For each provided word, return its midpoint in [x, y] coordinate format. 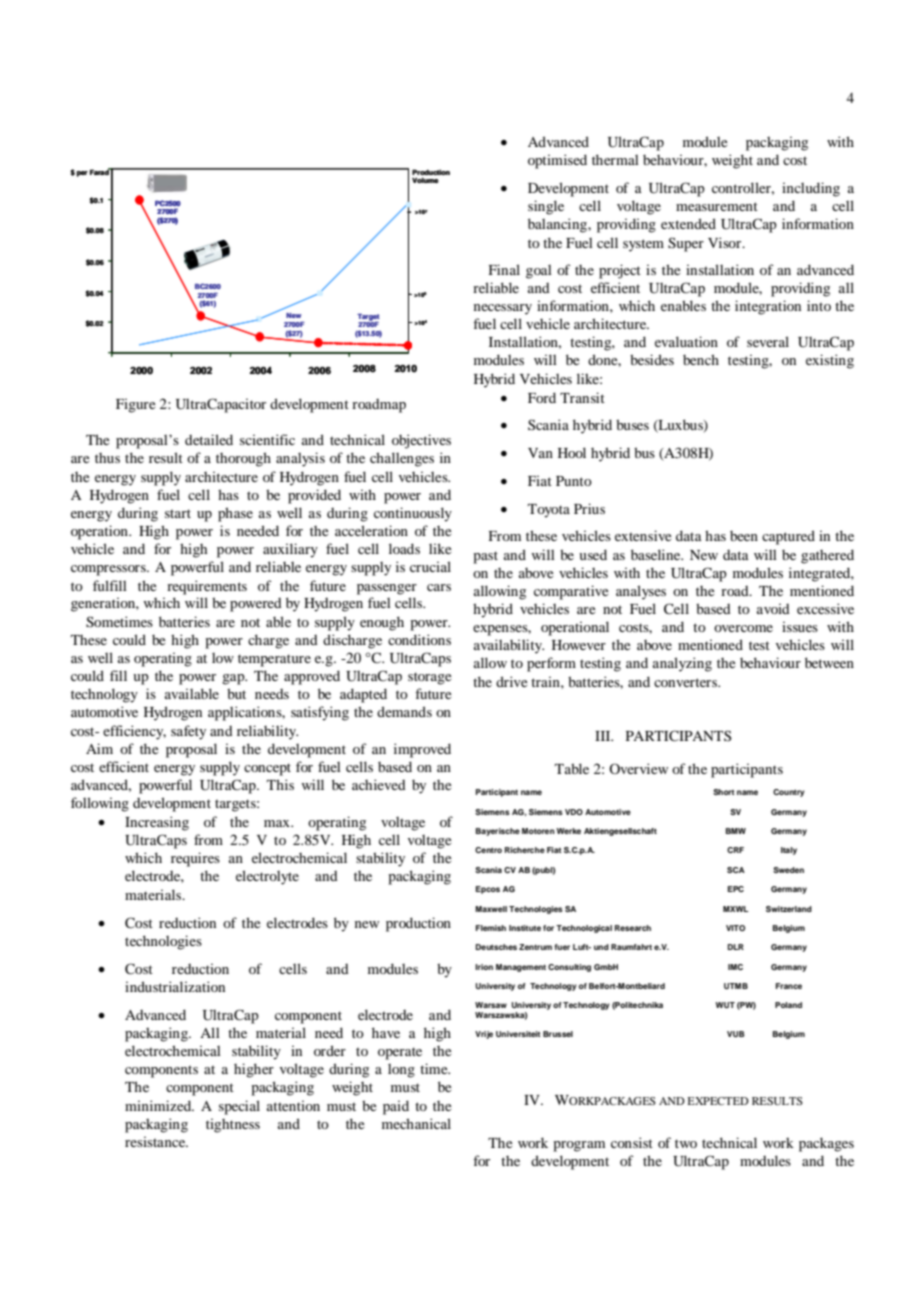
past [485, 557]
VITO [735, 928]
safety [188, 732]
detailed [209, 439]
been [744, 535]
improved [422, 750]
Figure [135, 405]
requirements [207, 587]
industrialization [175, 986]
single [546, 207]
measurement [717, 206]
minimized [159, 1105]
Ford [542, 397]
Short [724, 792]
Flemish [491, 928]
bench [701, 359]
